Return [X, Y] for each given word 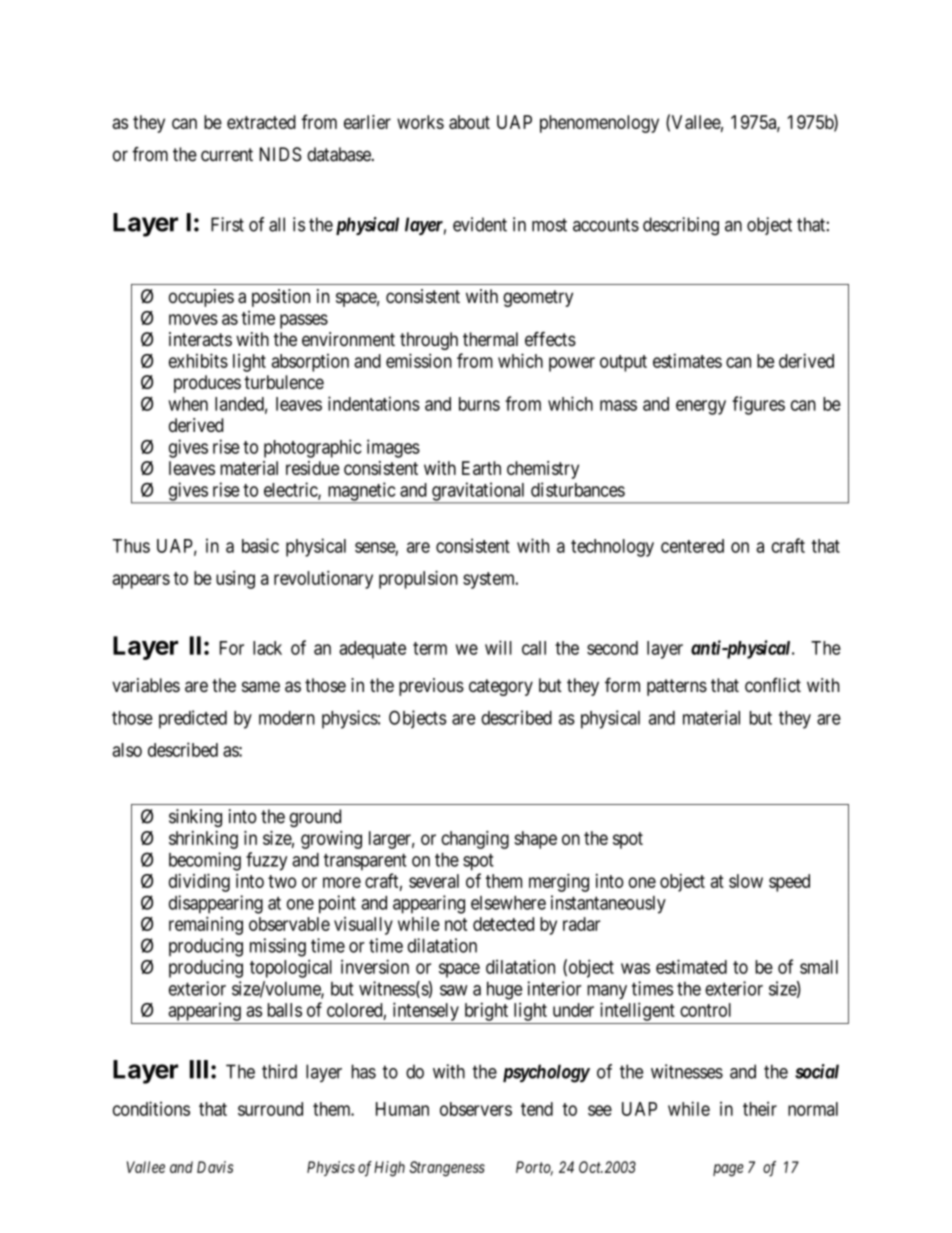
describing [681, 226]
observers [476, 1109]
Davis [215, 1167]
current [227, 155]
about [469, 122]
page [728, 1170]
